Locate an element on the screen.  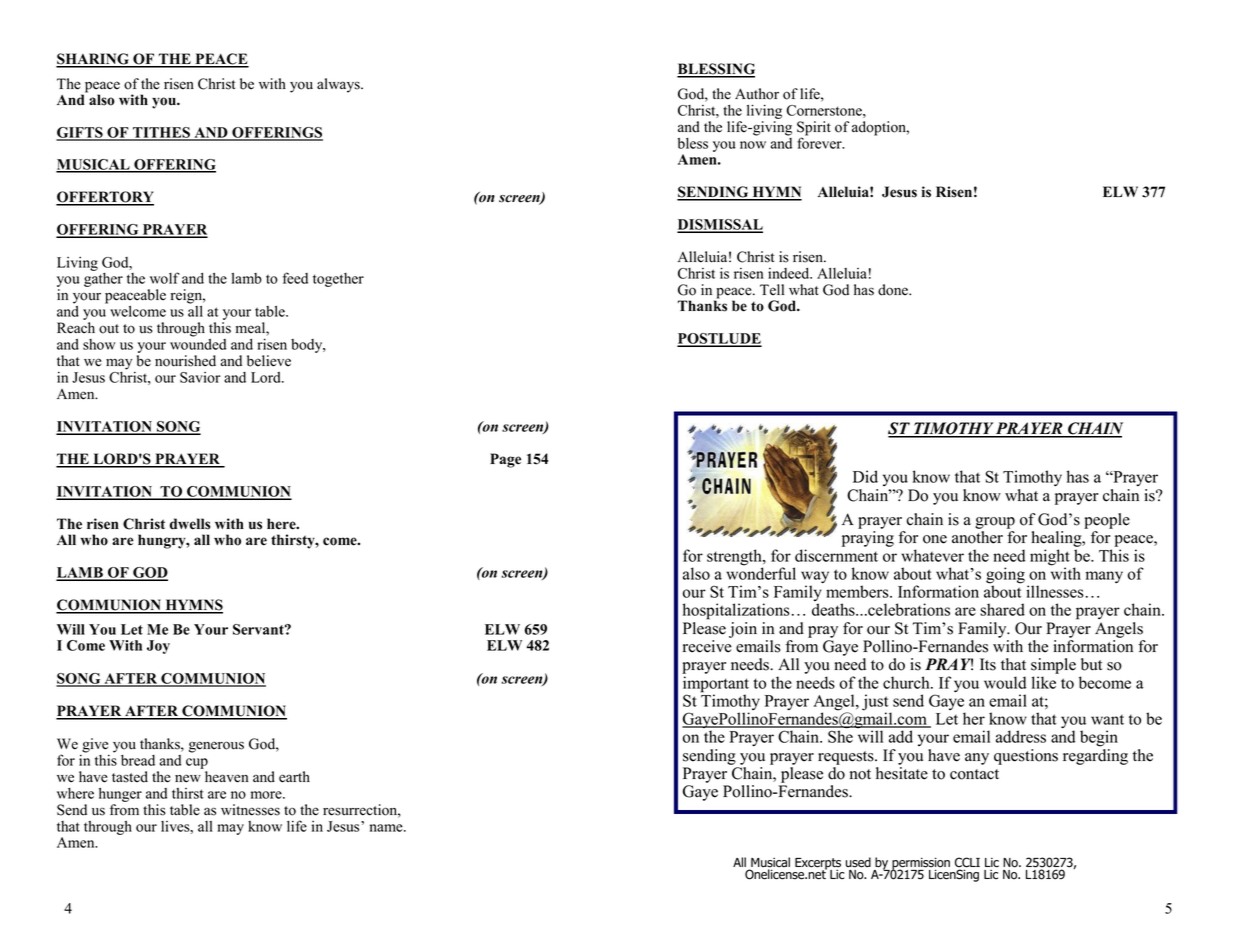
wounded is located at coordinates (198, 344).
